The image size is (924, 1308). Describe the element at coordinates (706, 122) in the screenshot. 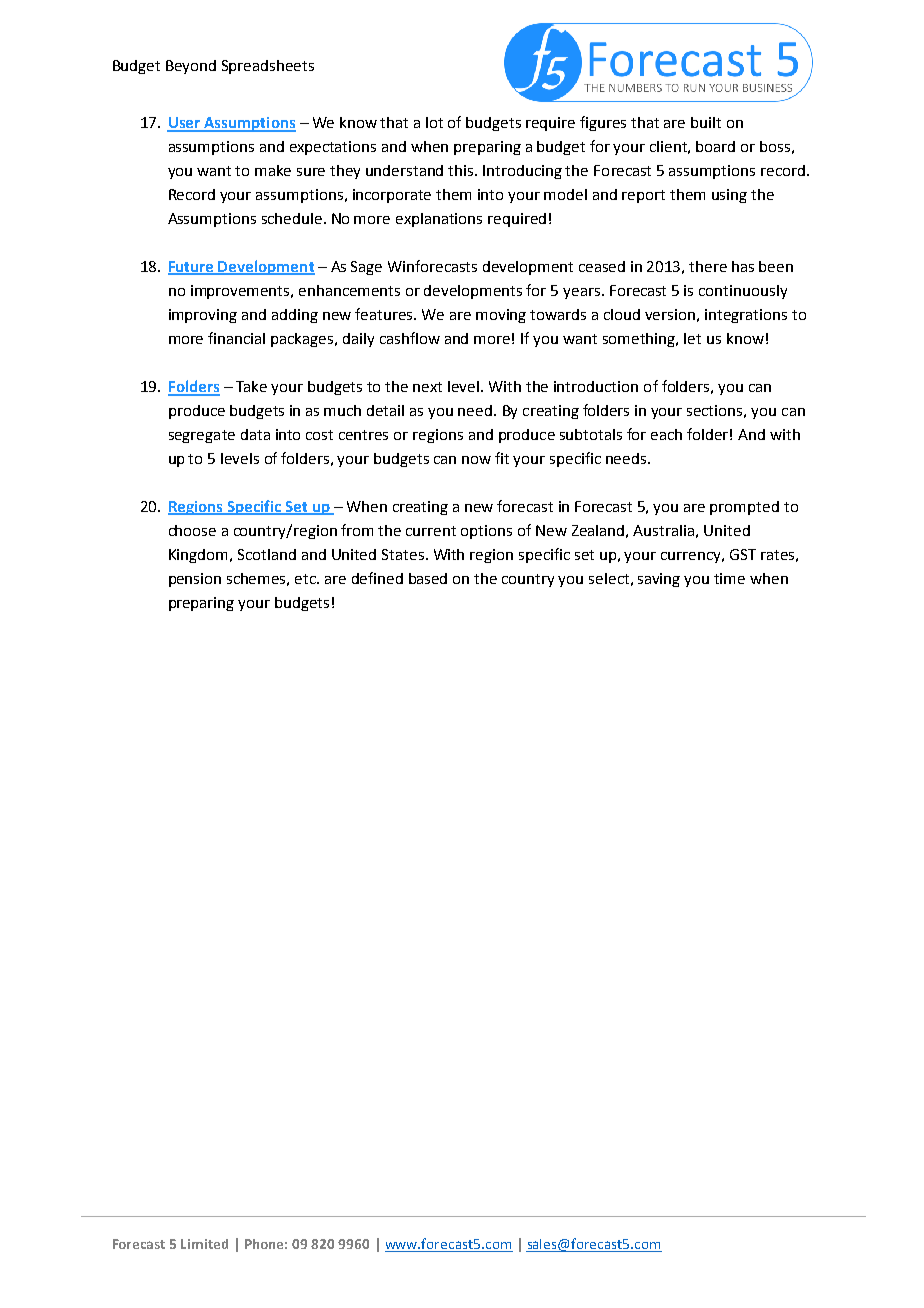

I see `built` at that location.
